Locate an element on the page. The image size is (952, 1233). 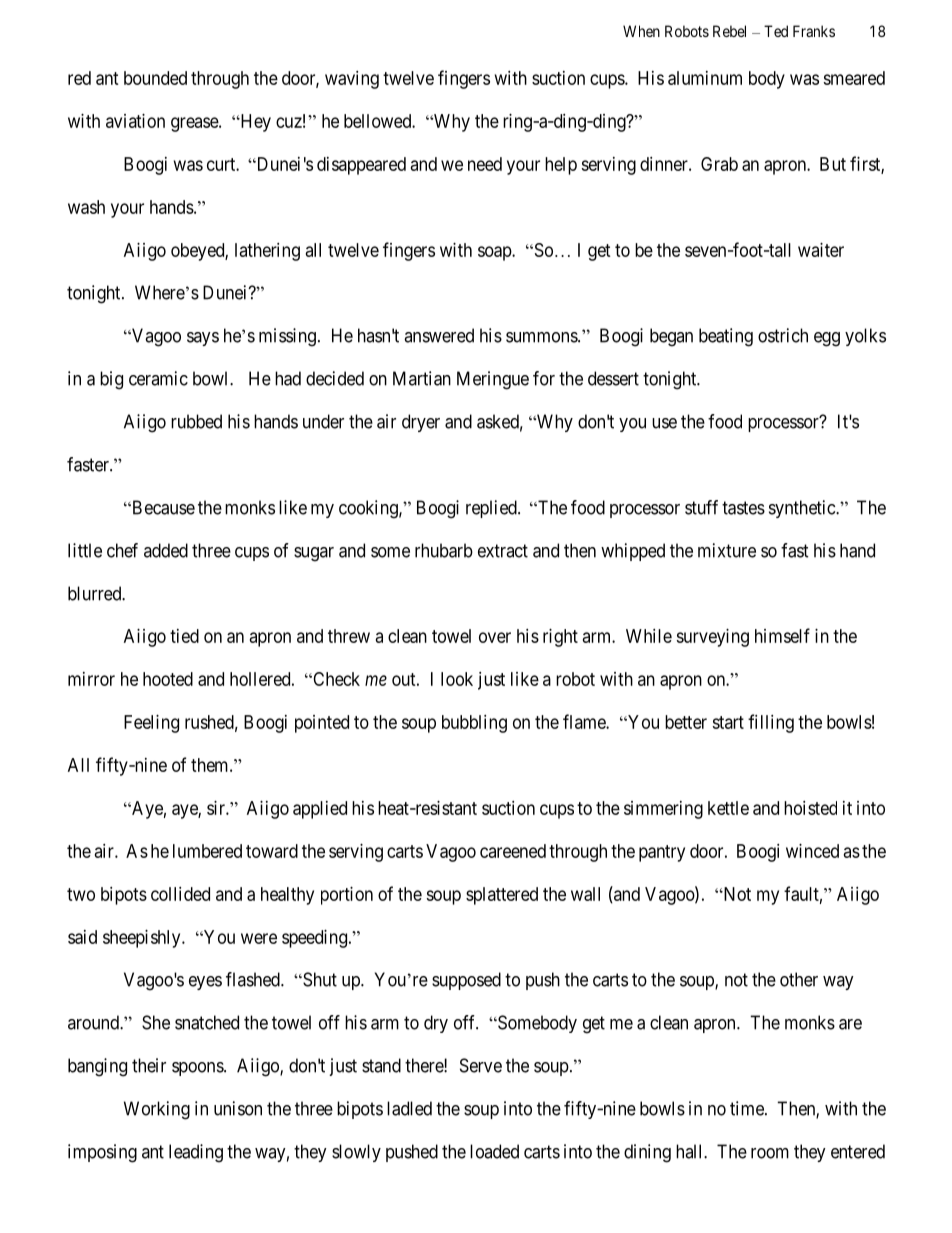
waving is located at coordinates (352, 80).
